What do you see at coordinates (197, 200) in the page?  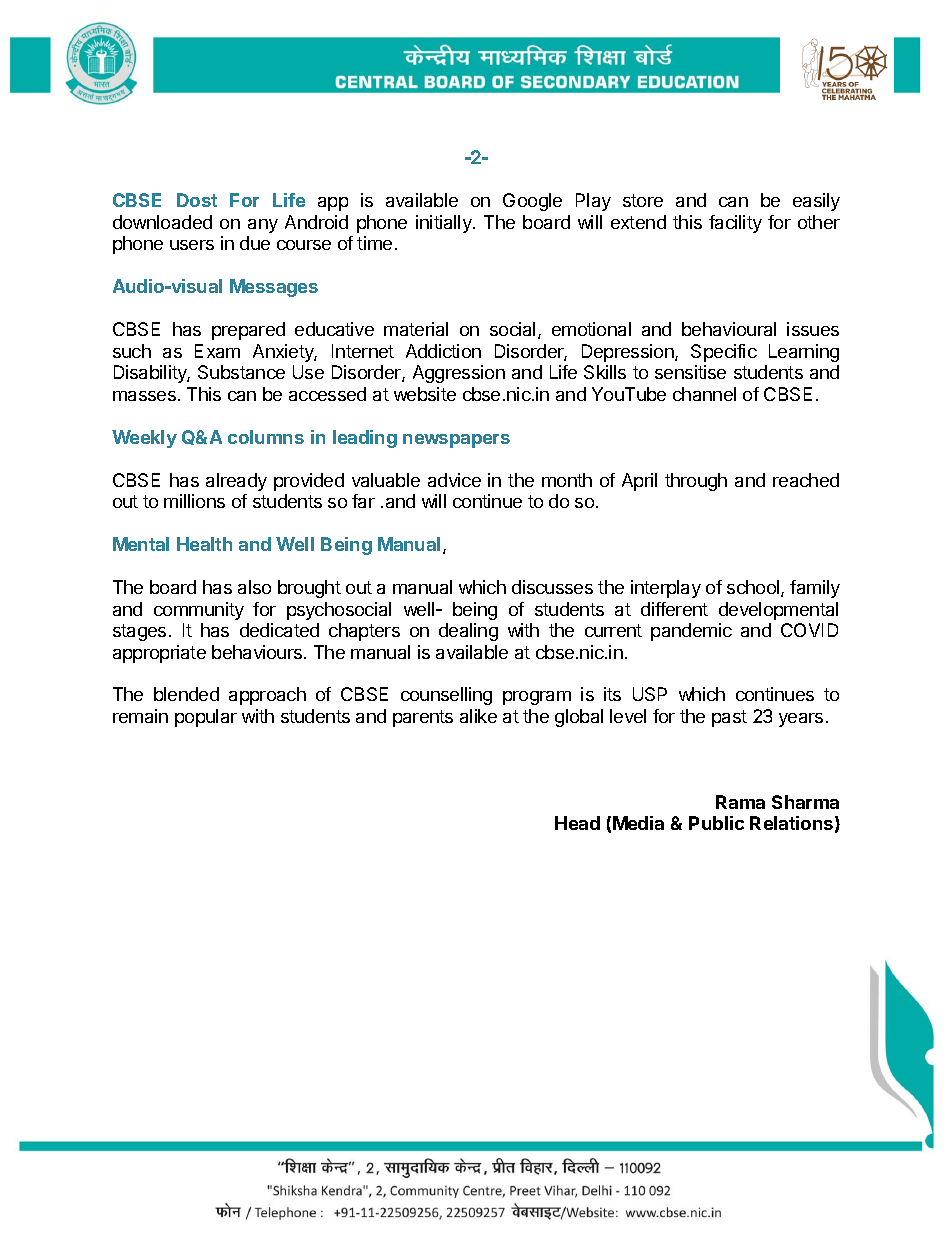 I see `Dost` at bounding box center [197, 200].
